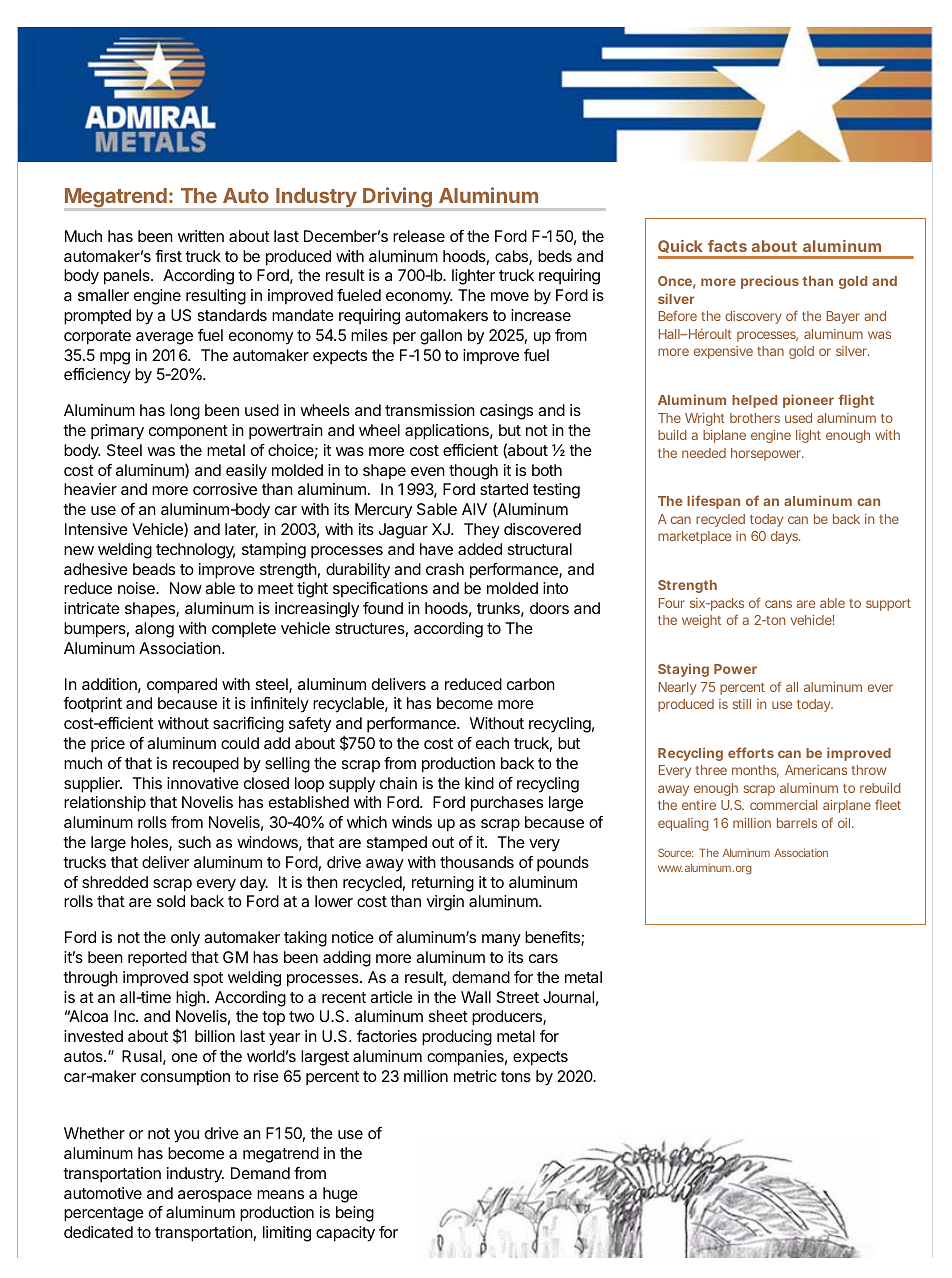 Image resolution: width=952 pixels, height=1278 pixels. What do you see at coordinates (797, 823) in the image?
I see `barrels` at bounding box center [797, 823].
